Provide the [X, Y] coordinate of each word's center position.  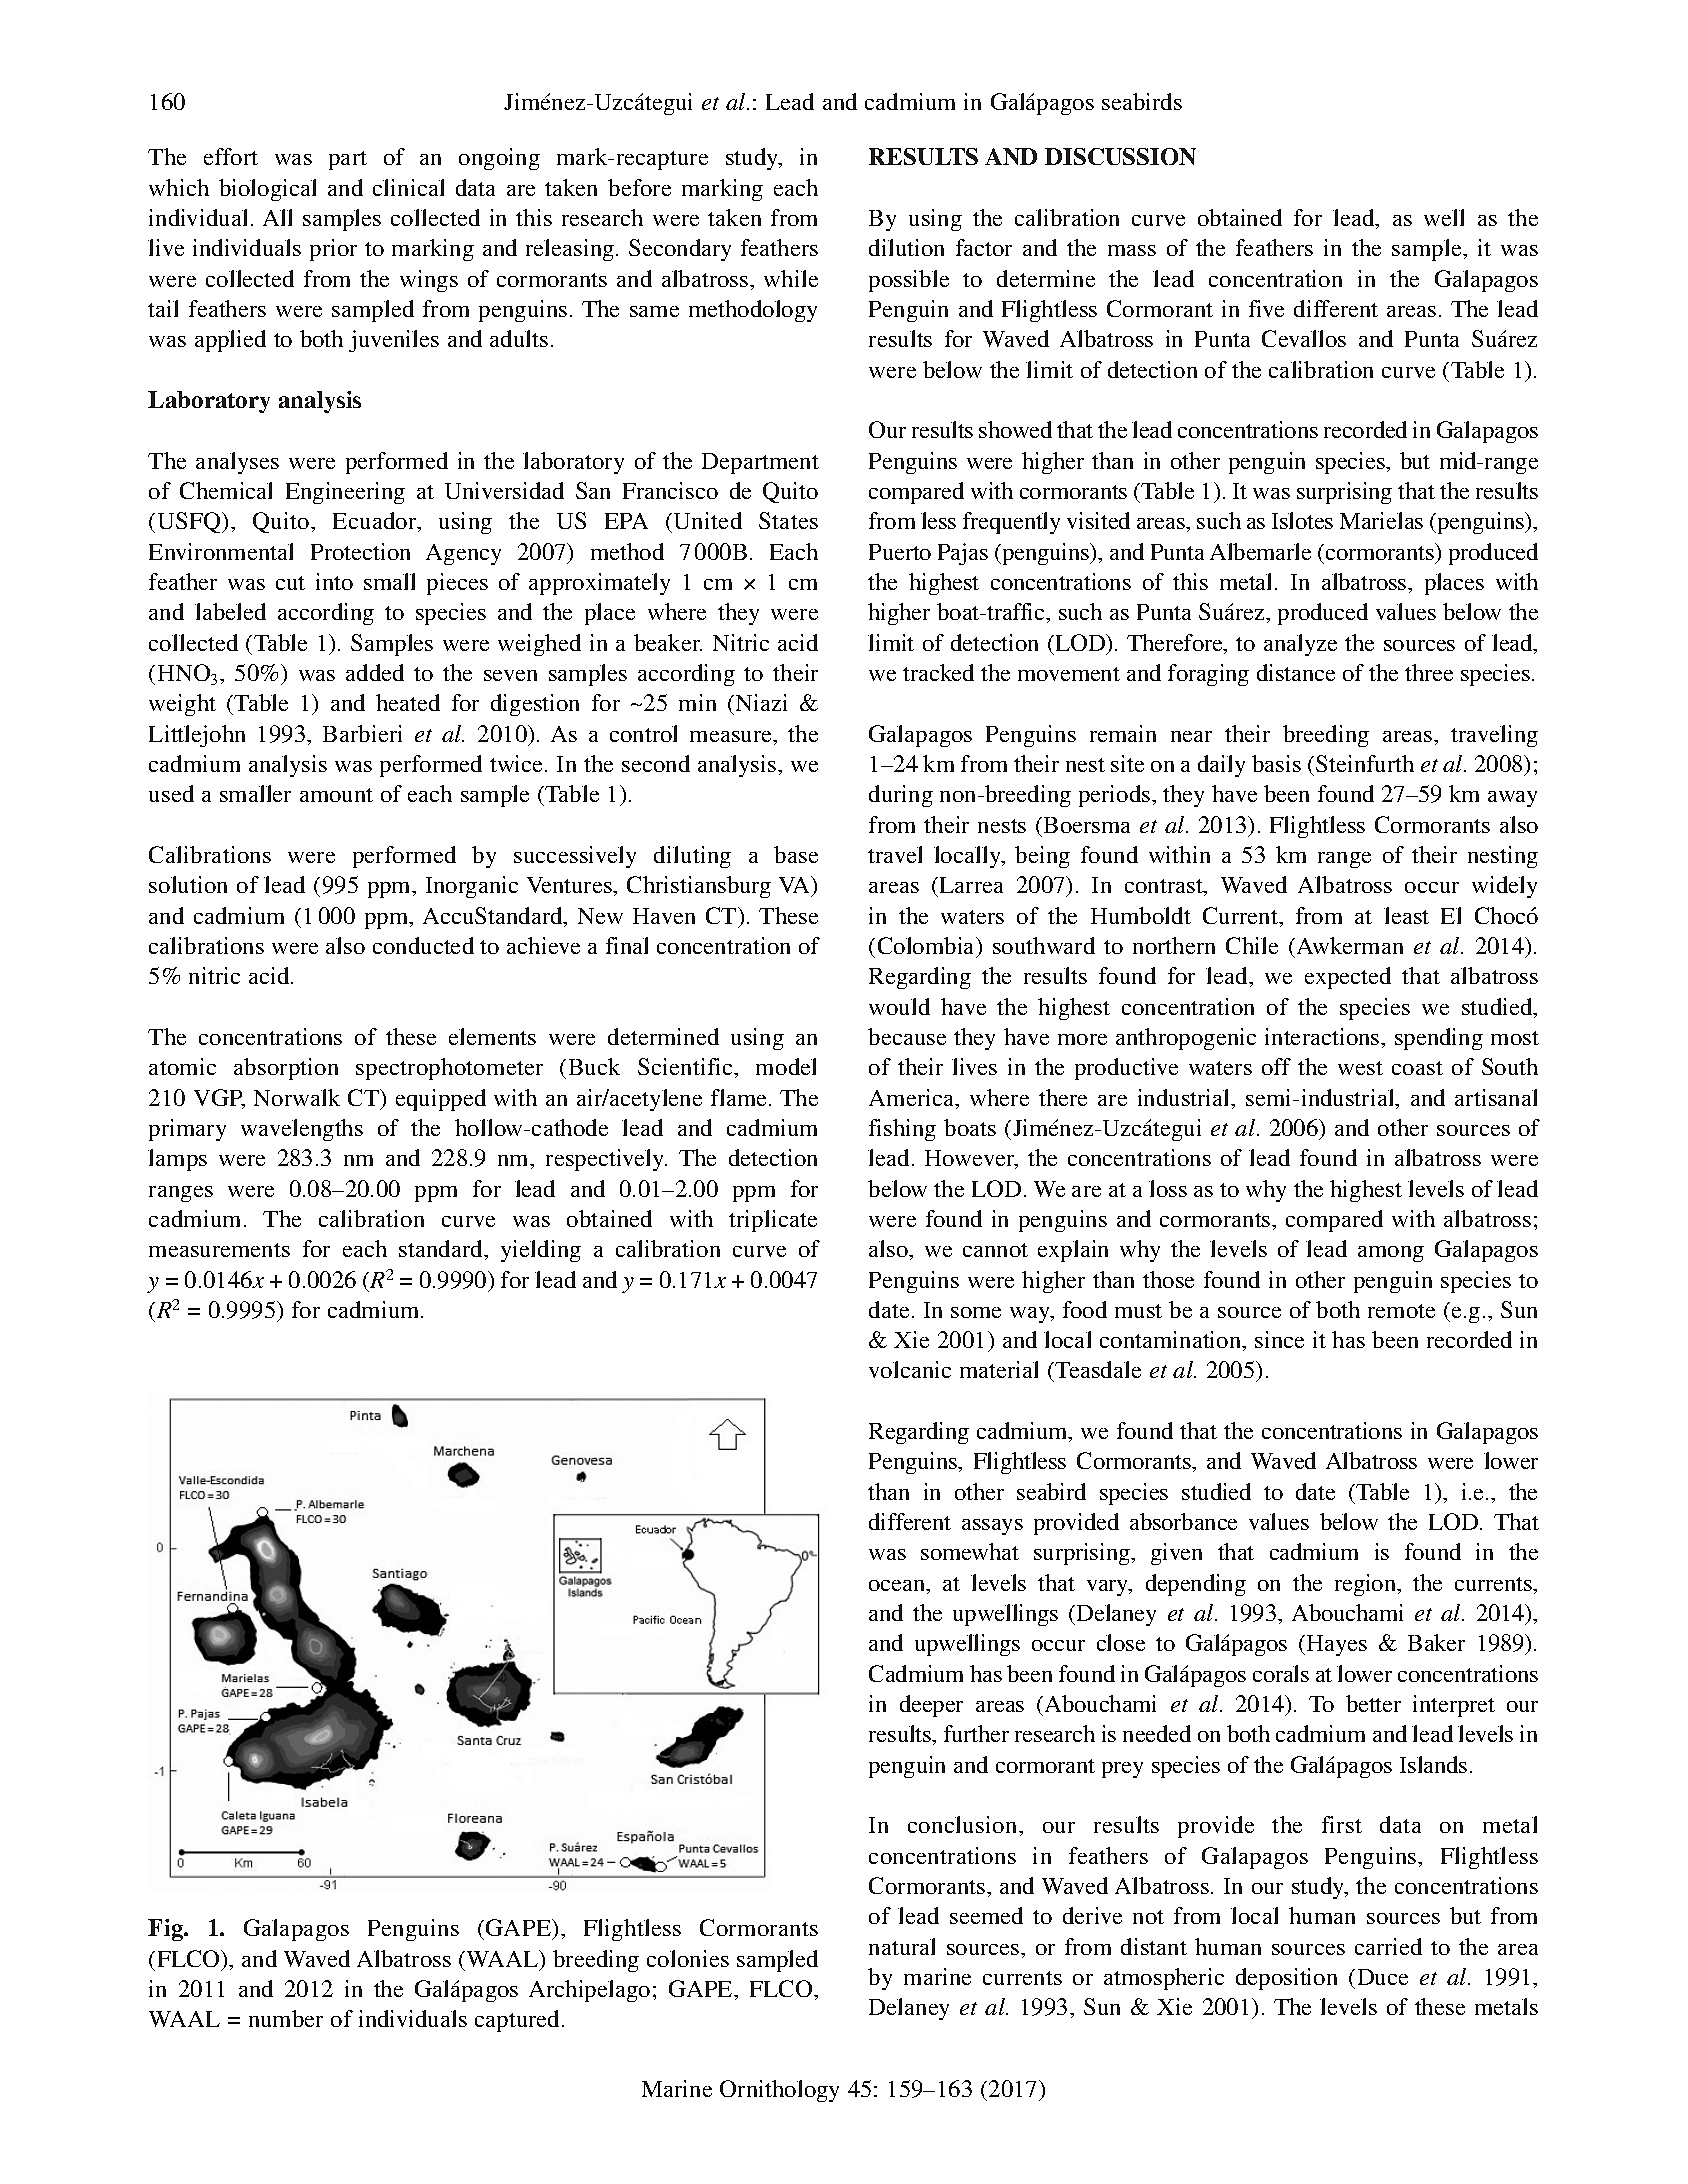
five [1266, 308]
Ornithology [779, 2091]
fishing [902, 1130]
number [286, 2018]
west [1360, 1068]
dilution [906, 247]
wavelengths [302, 1130]
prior [333, 250]
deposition [1286, 1979]
